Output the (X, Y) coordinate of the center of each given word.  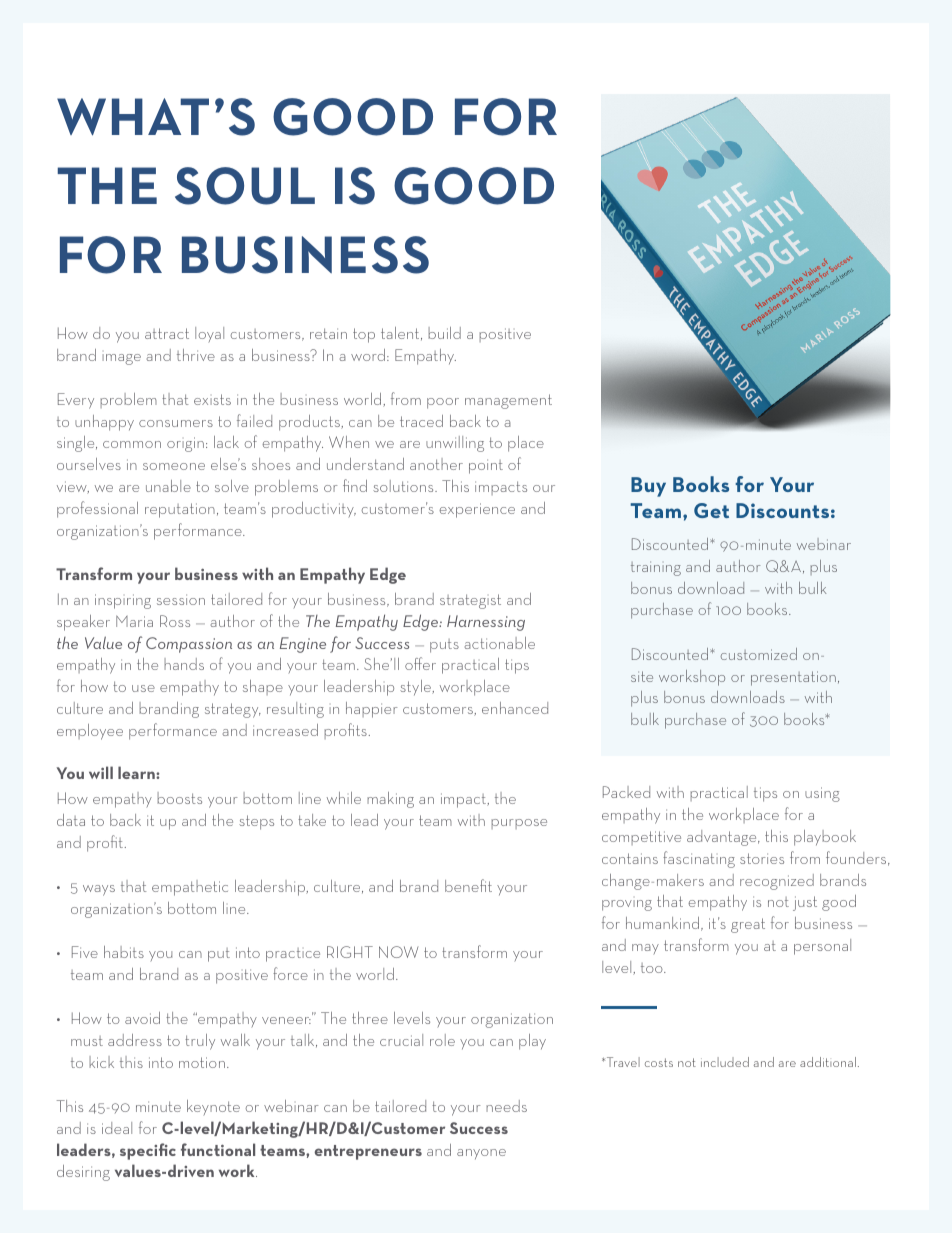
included (725, 1062)
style (417, 687)
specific (148, 1151)
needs (506, 1106)
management (508, 401)
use (143, 688)
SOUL (245, 186)
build (445, 333)
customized (759, 654)
